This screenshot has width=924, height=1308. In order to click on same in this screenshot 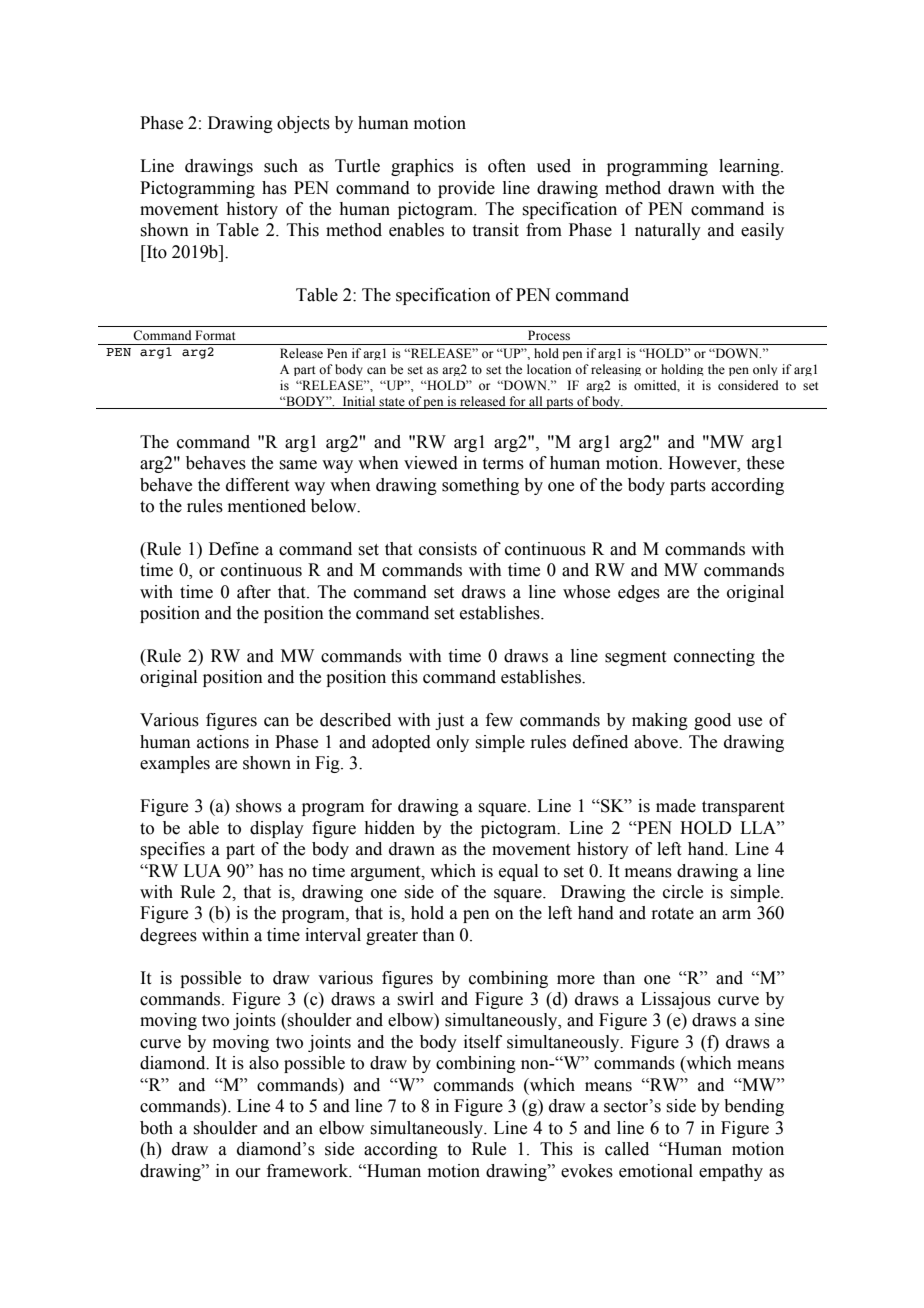, I will do `click(298, 465)`.
